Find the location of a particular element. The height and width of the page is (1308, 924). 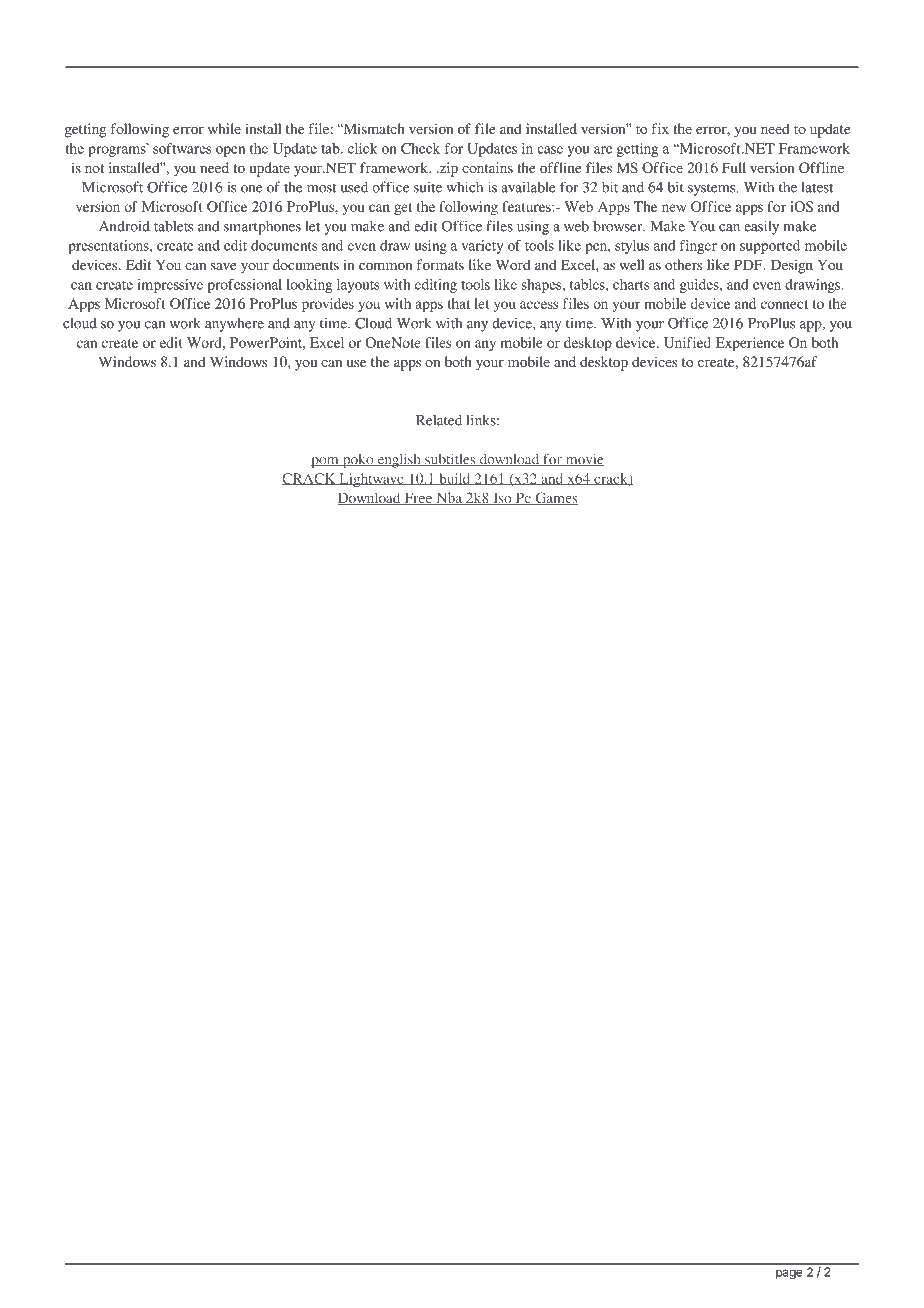

Full is located at coordinates (734, 167).
